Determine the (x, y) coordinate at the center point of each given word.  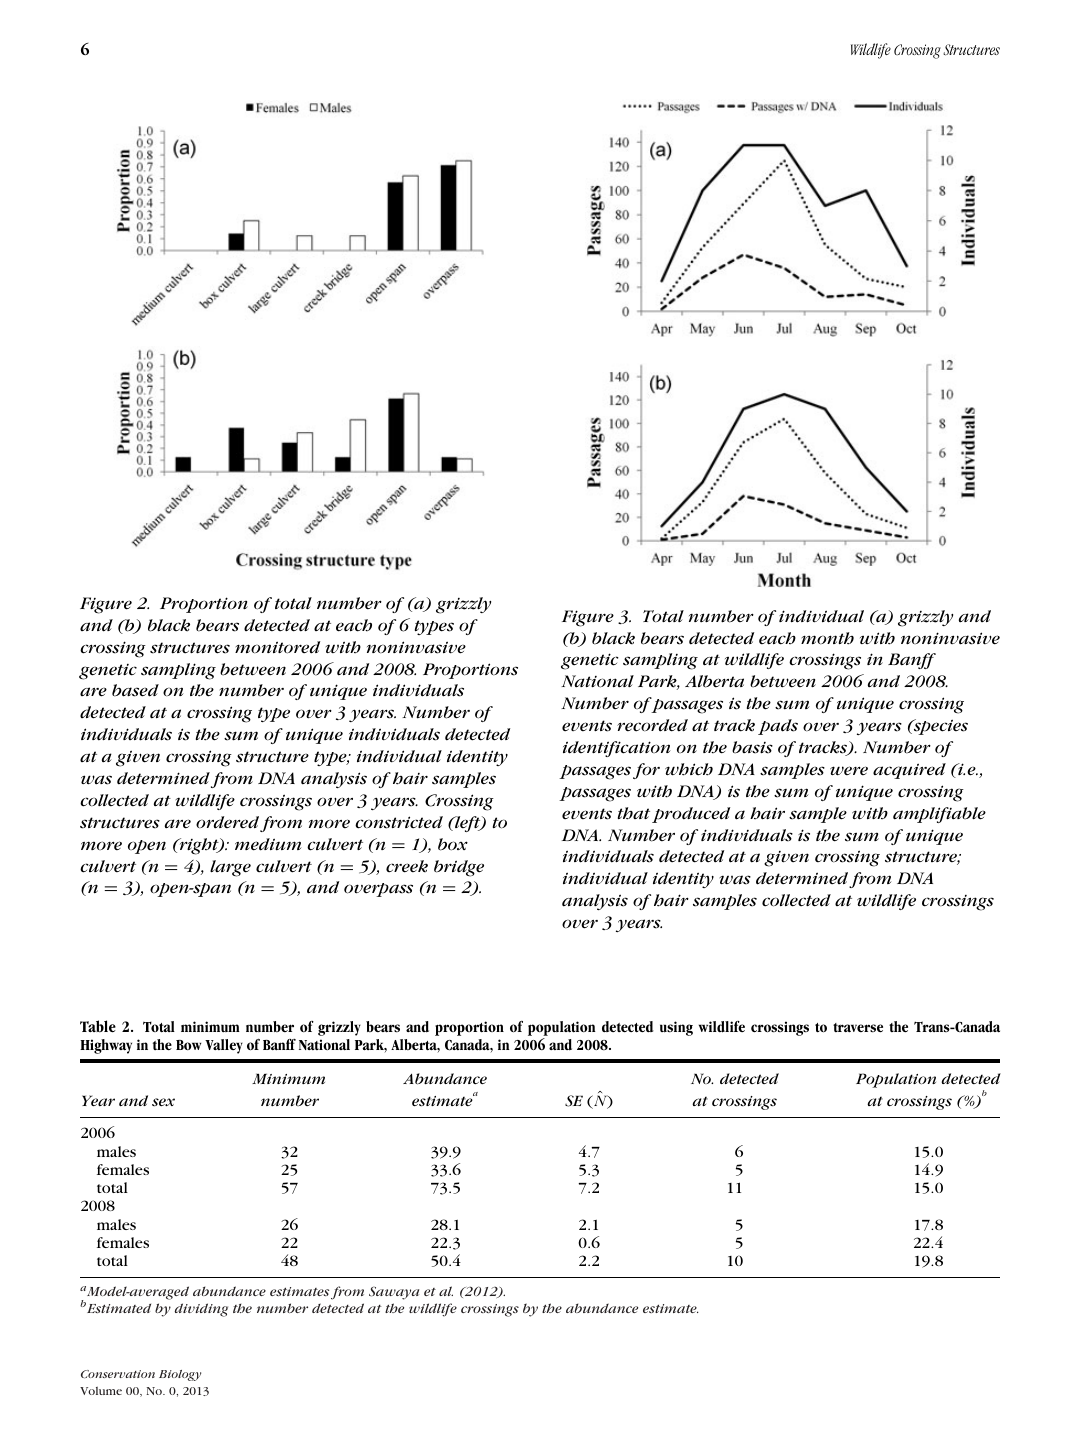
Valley (224, 1046)
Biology (180, 1375)
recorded (652, 725)
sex (163, 1102)
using (676, 1028)
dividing (201, 1310)
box (453, 844)
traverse (858, 1028)
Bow (188, 1045)
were (849, 771)
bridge (459, 868)
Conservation (118, 1374)
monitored (277, 647)
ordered (229, 823)
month (827, 638)
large (230, 868)
